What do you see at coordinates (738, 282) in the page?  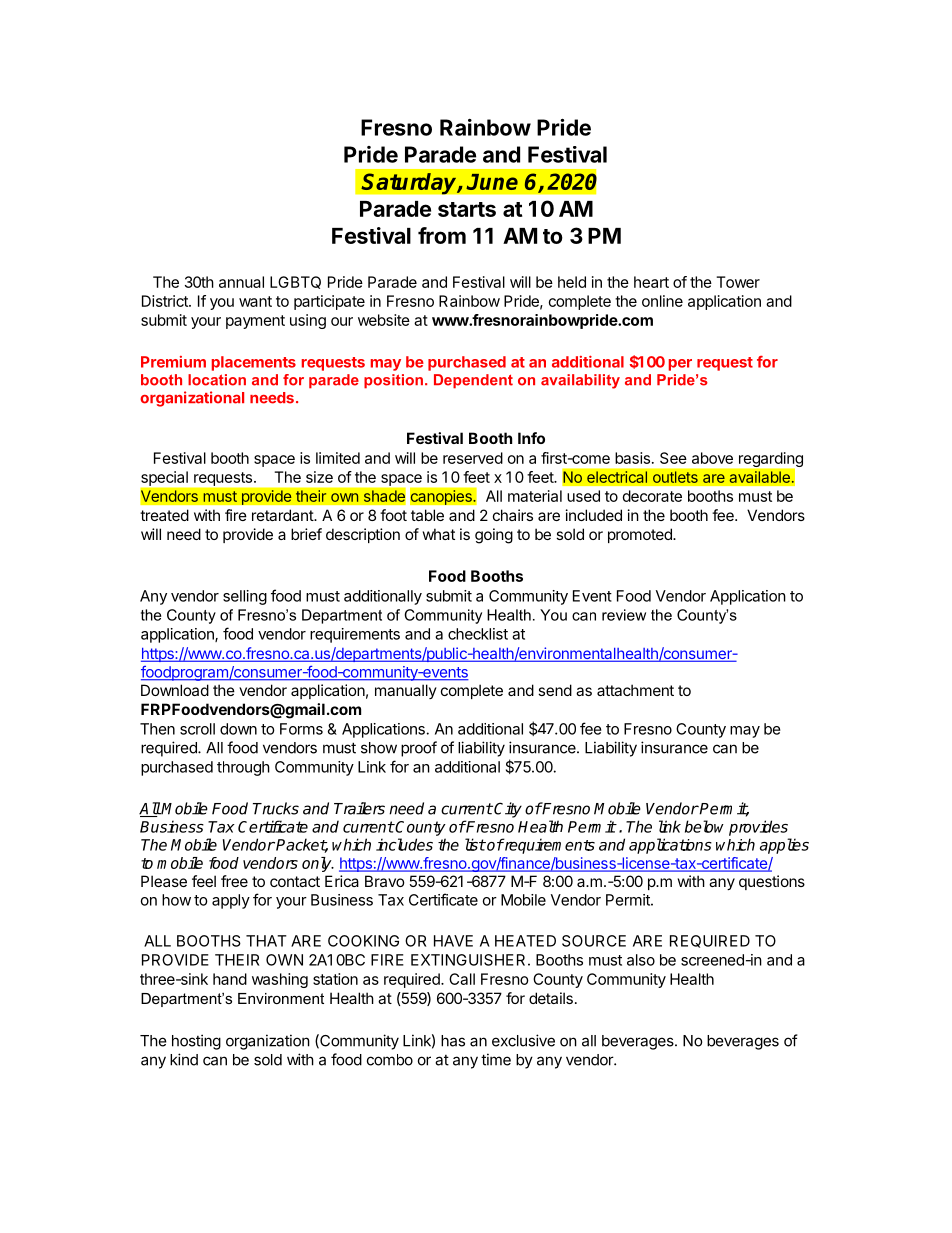 I see `Tower` at bounding box center [738, 282].
